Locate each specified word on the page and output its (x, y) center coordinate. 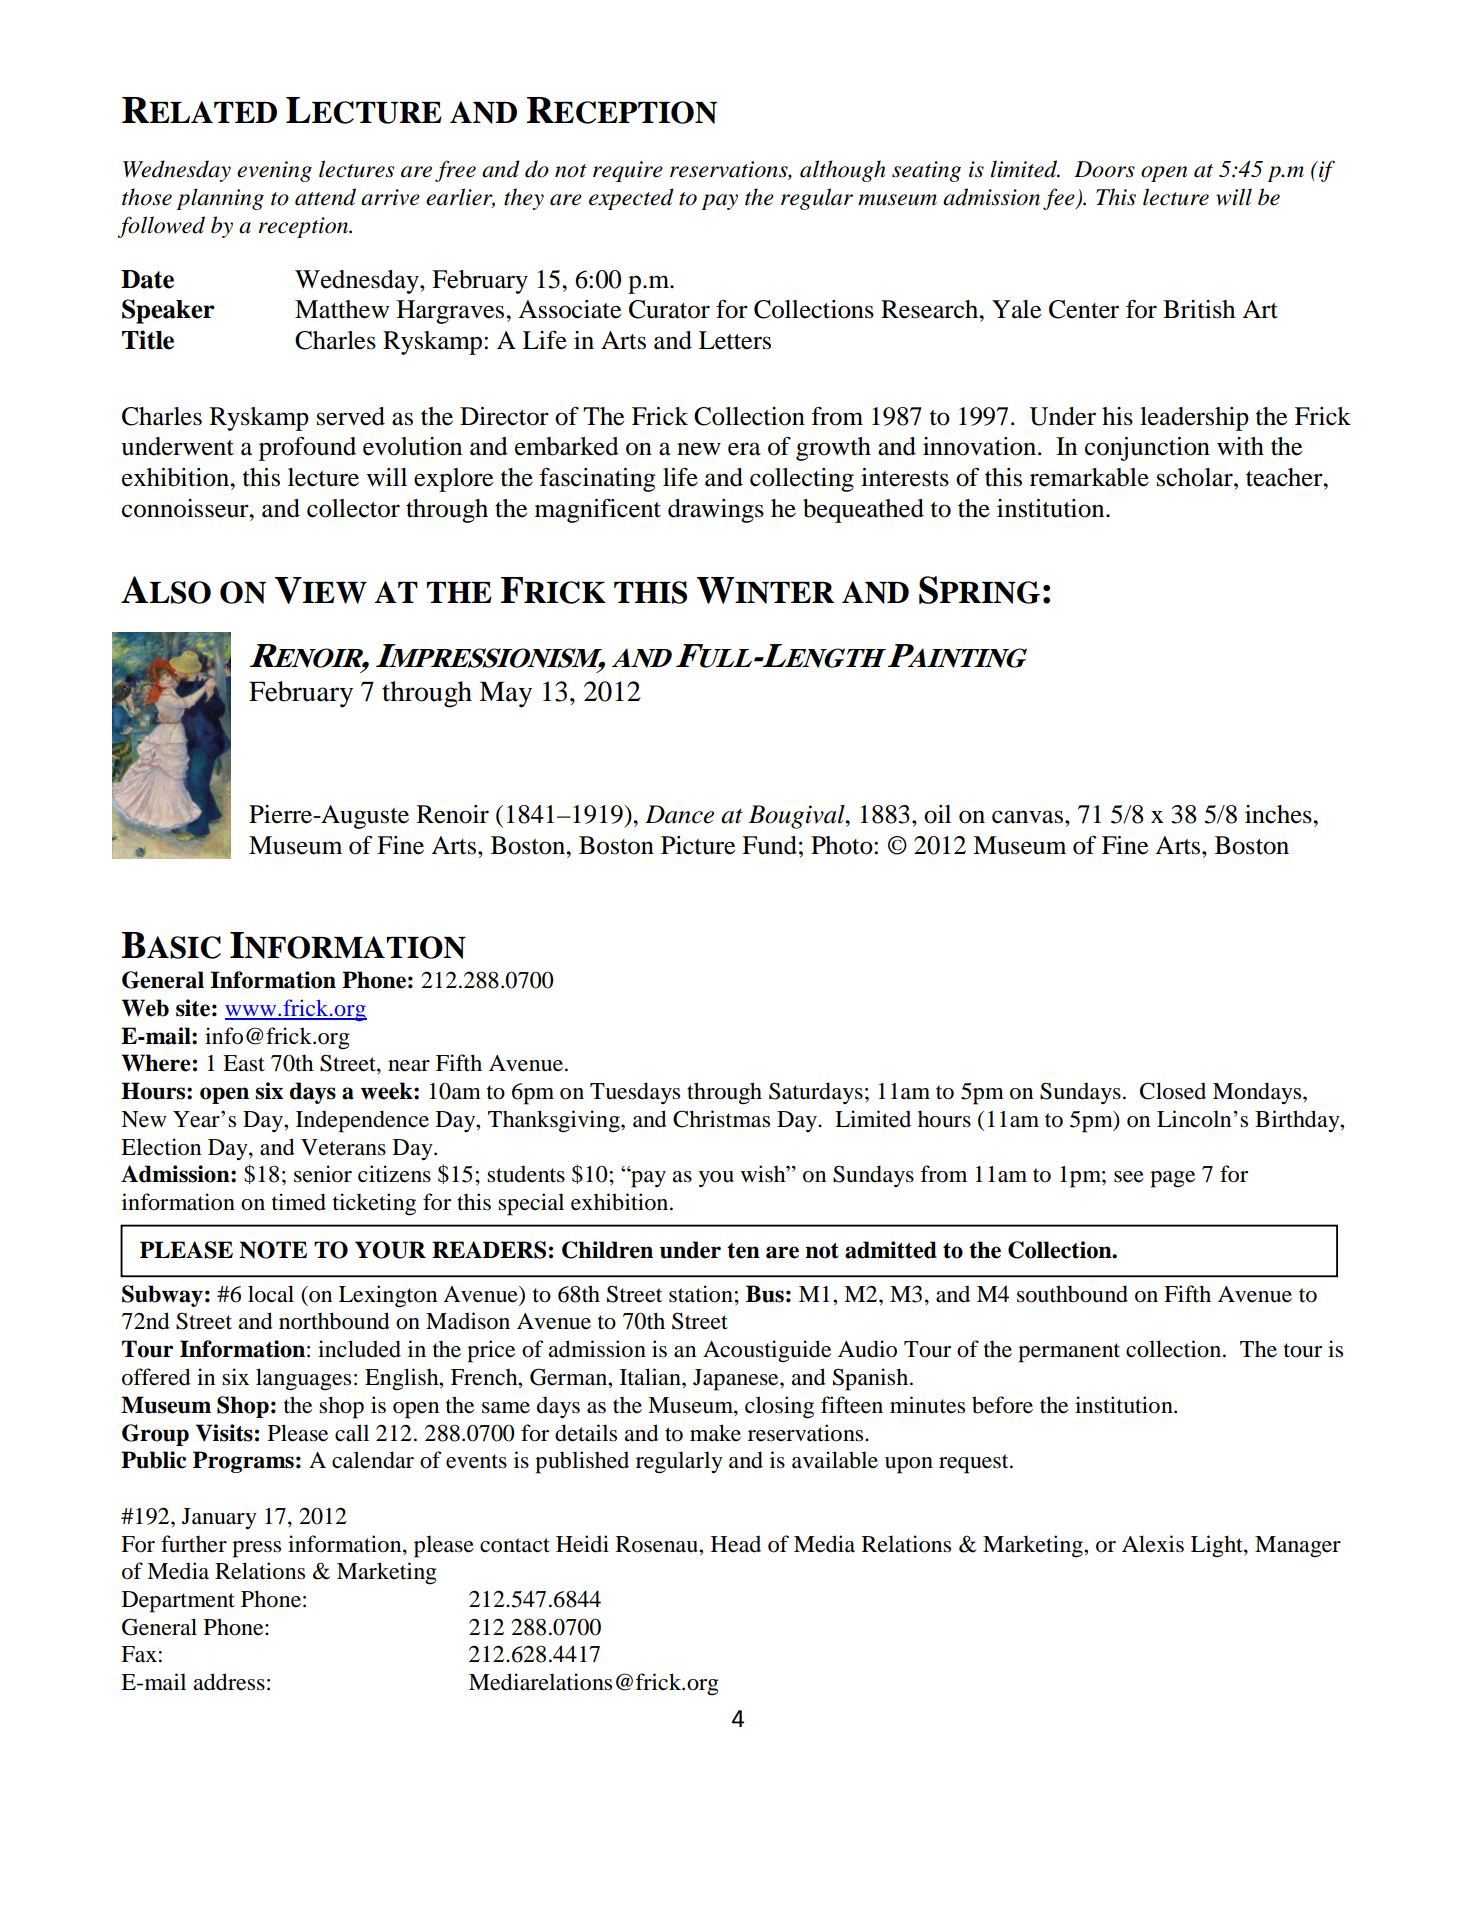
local (271, 1294)
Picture (698, 845)
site (193, 1008)
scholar (1196, 477)
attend (325, 197)
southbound (1072, 1294)
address (229, 1682)
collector (353, 508)
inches (1279, 814)
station (701, 1294)
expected (631, 199)
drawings (716, 511)
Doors (1104, 169)
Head (736, 1544)
